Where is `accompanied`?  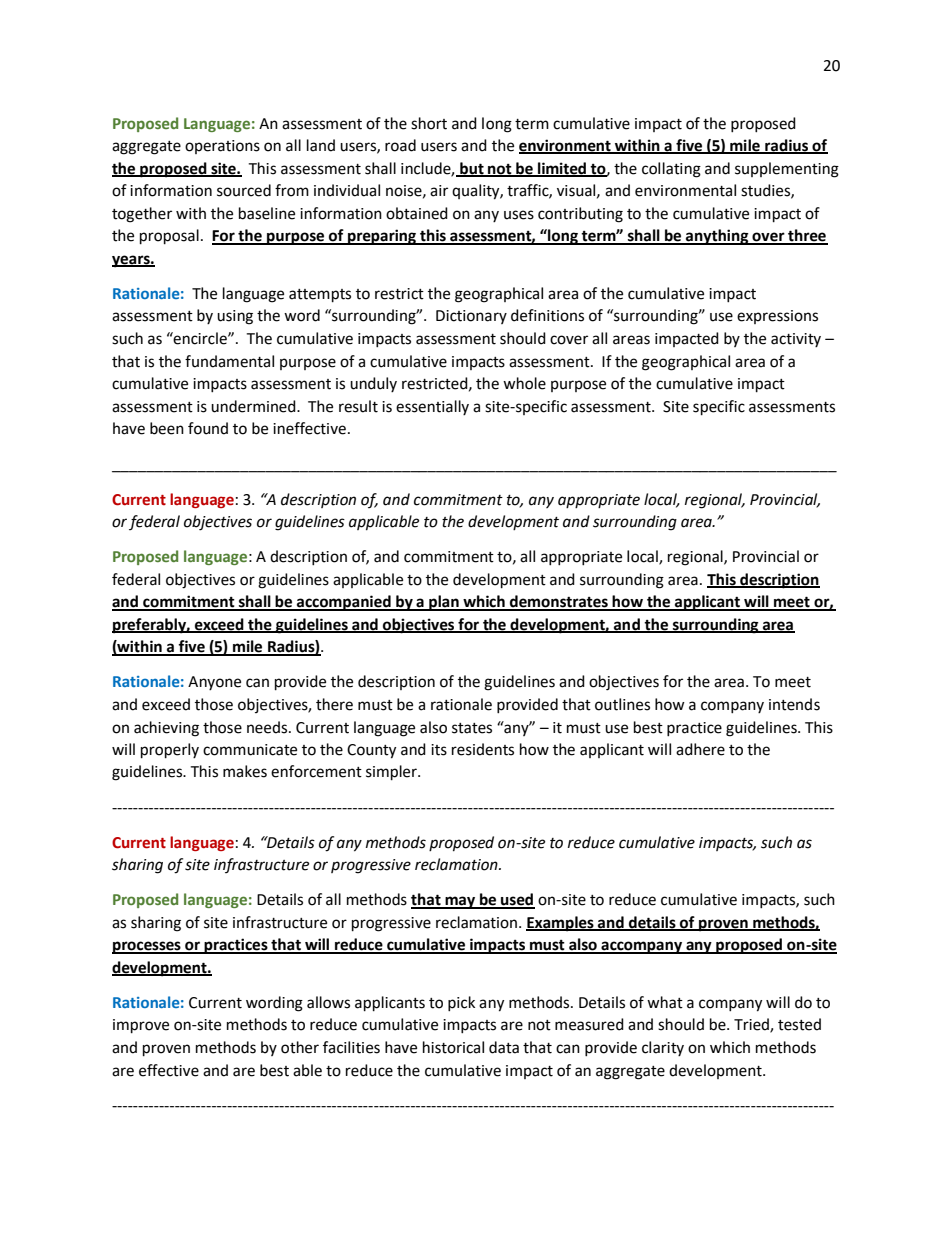 accompanied is located at coordinates (344, 603).
